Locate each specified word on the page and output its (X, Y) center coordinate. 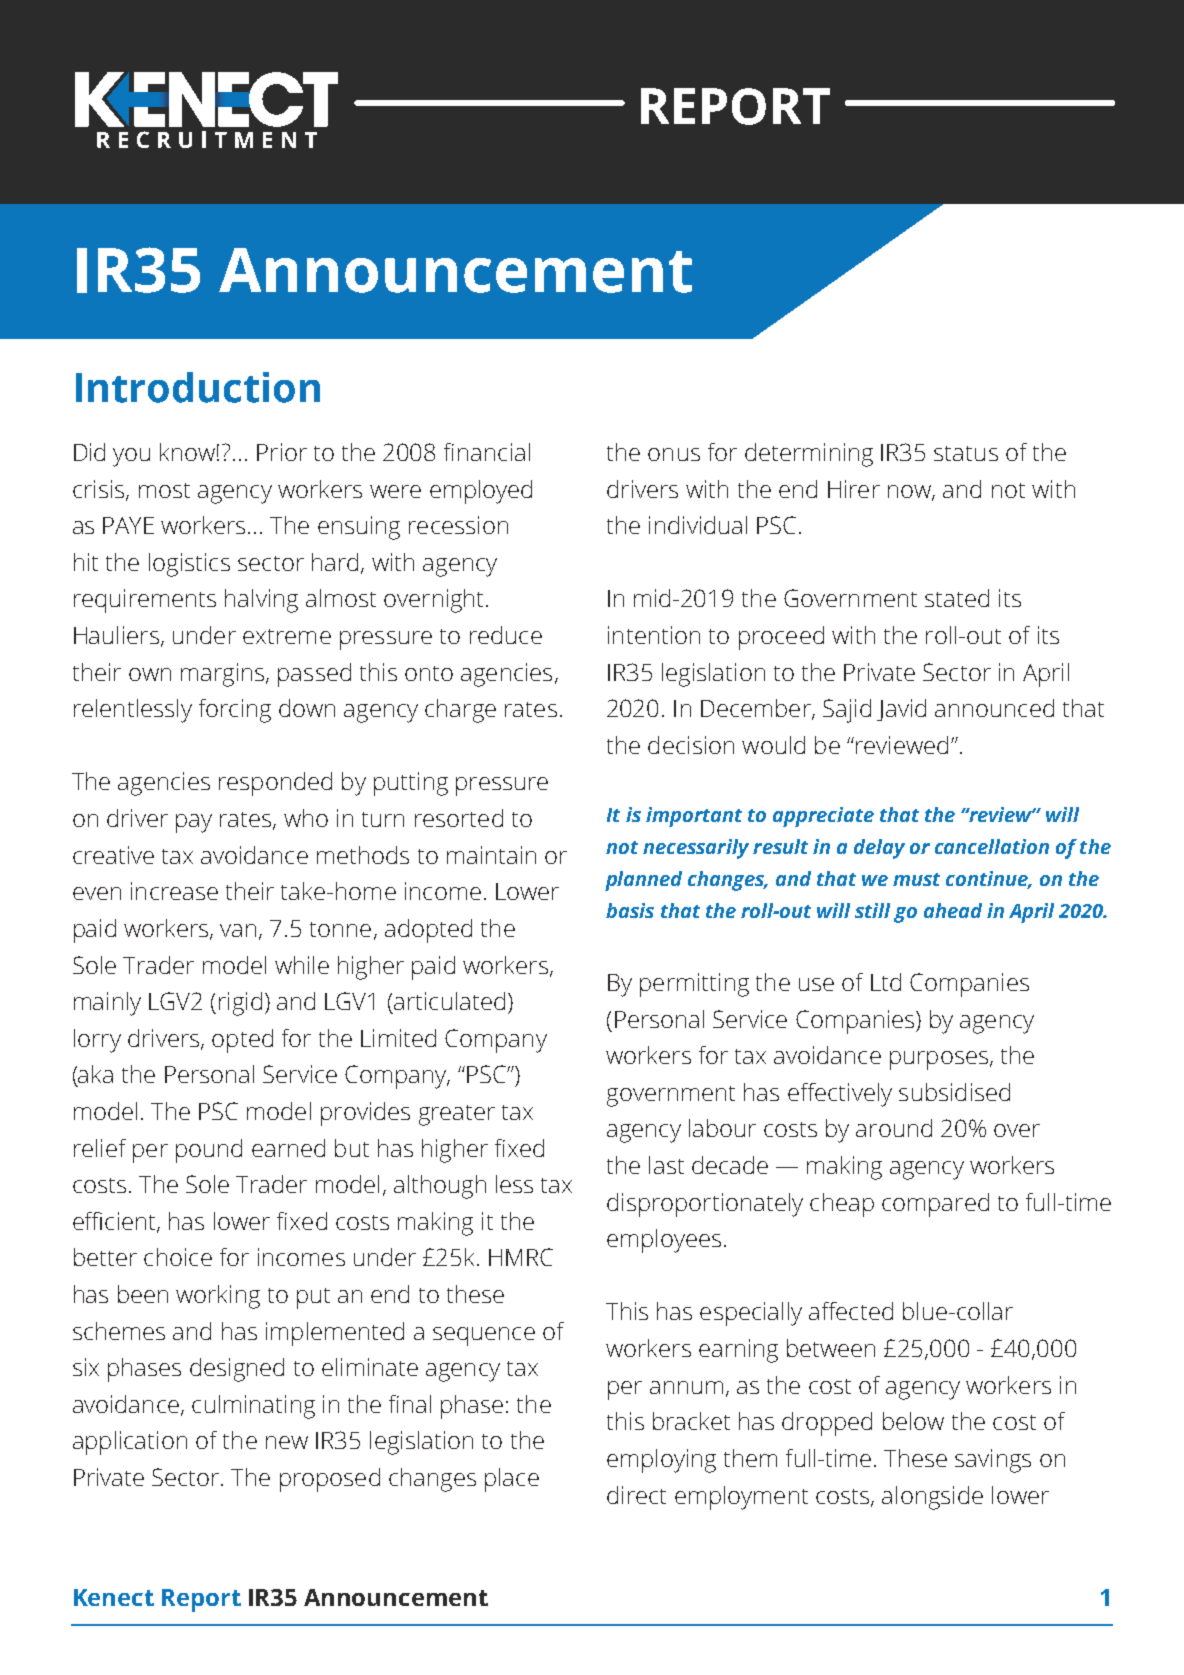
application (130, 1443)
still (872, 910)
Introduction (198, 387)
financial (487, 452)
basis (630, 910)
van (238, 930)
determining (809, 455)
